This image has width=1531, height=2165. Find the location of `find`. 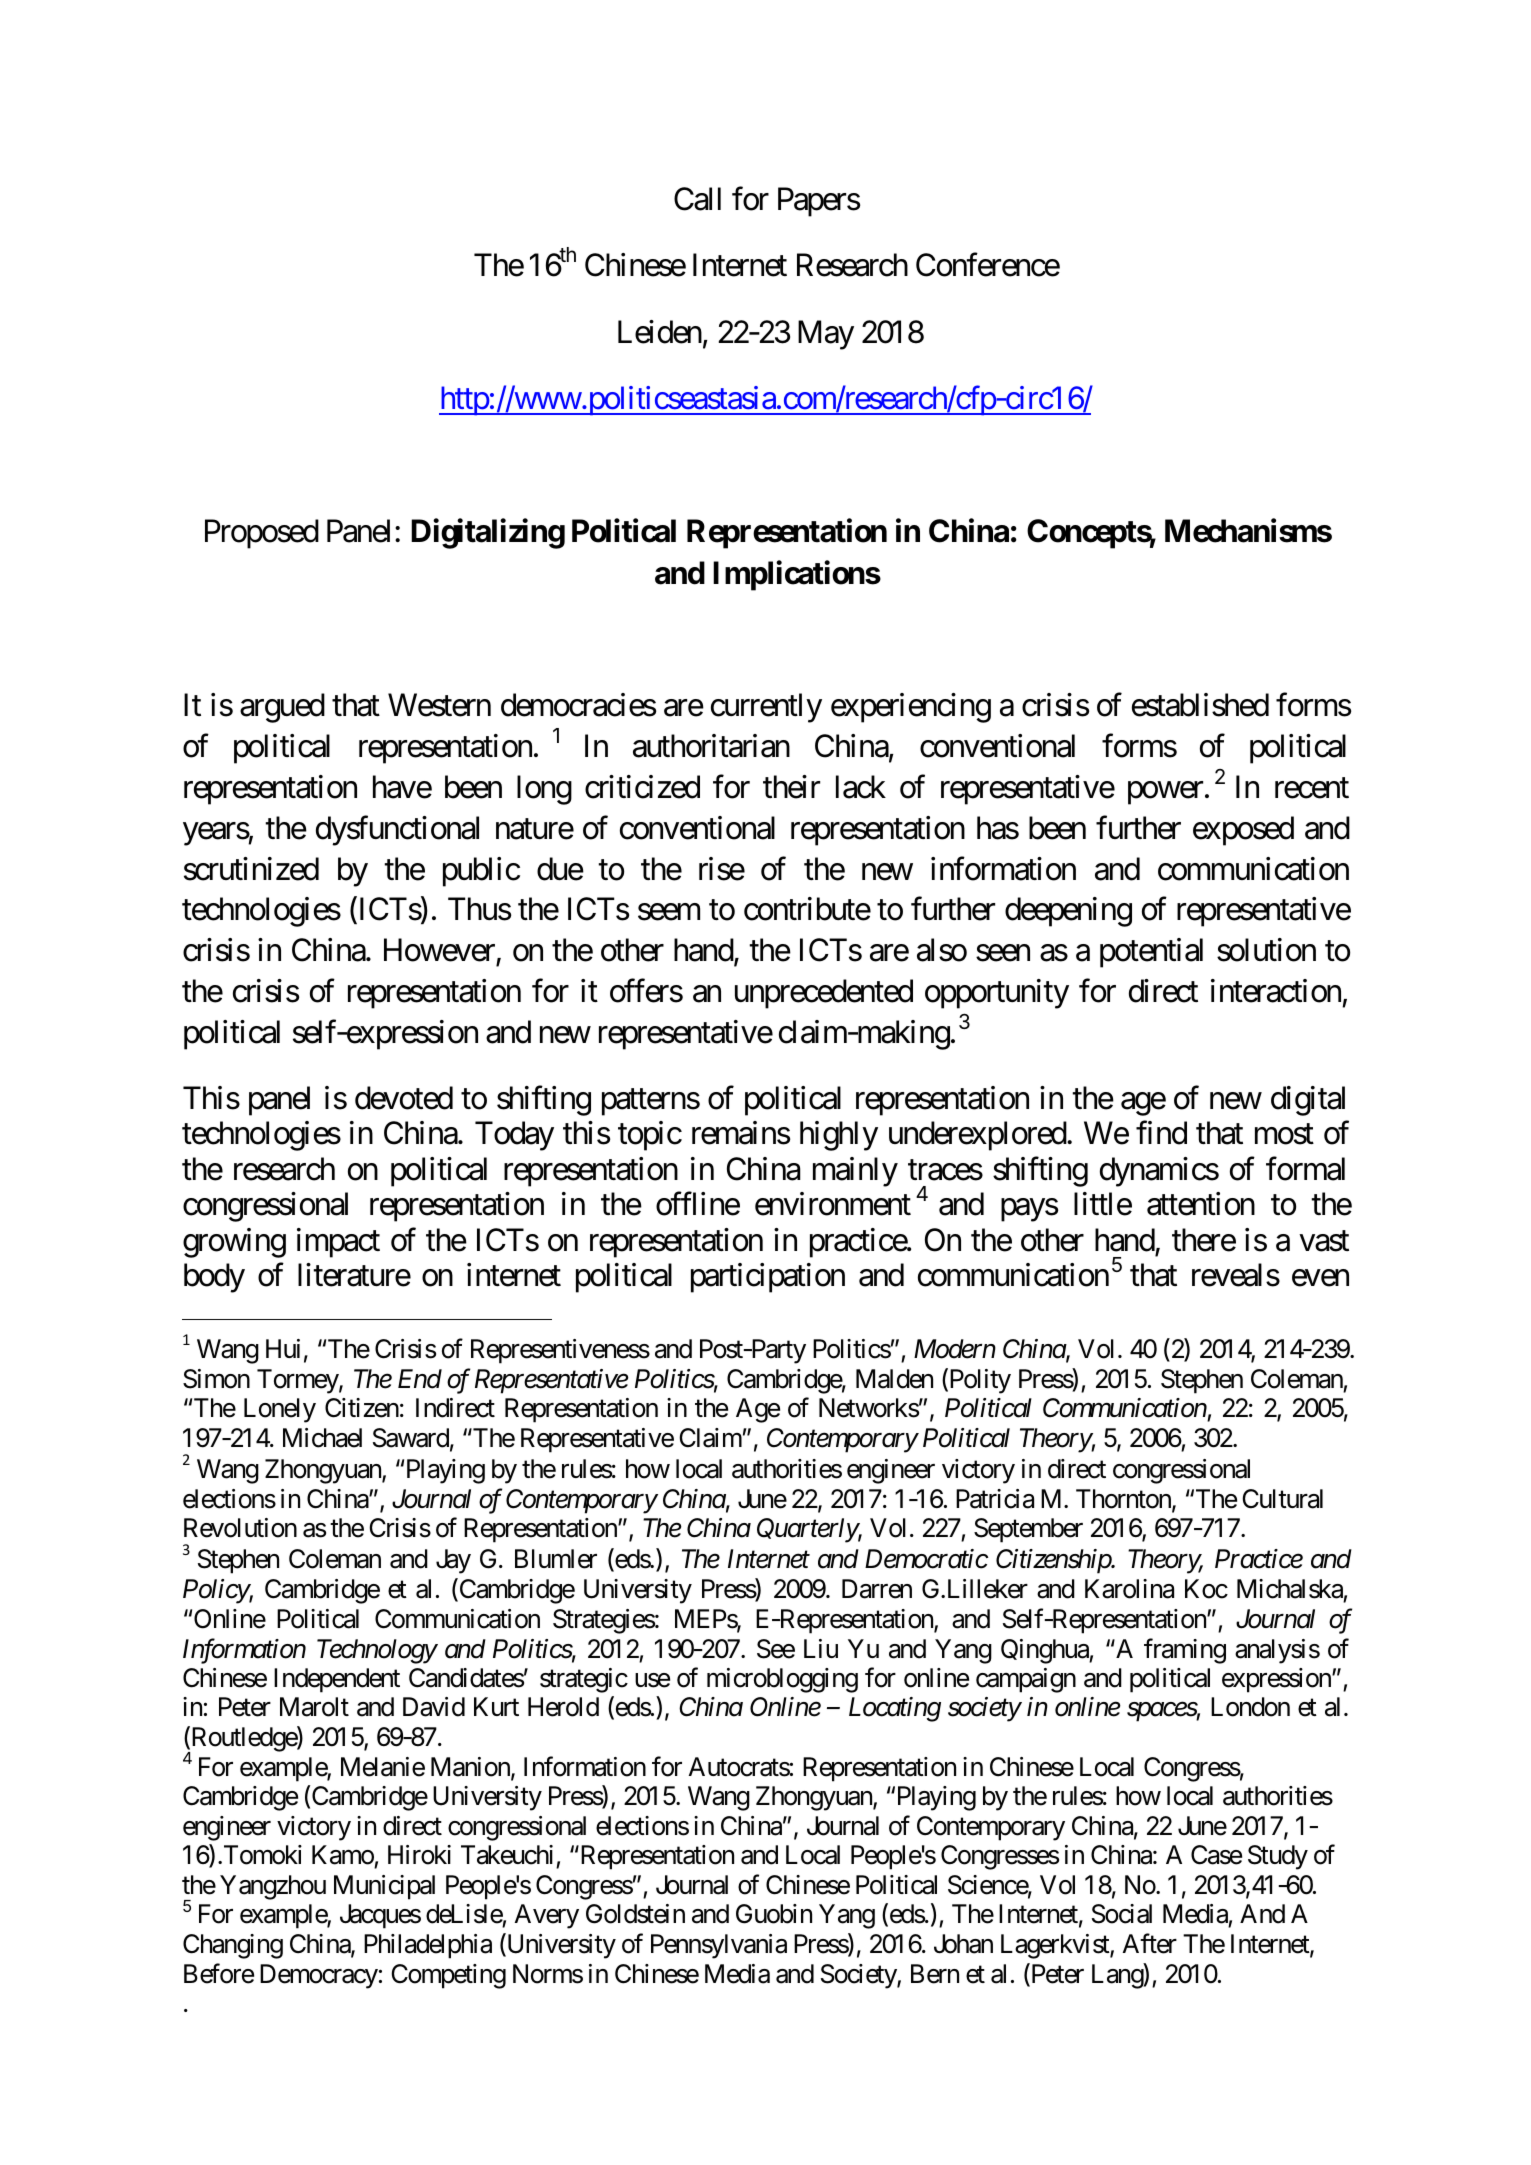

find is located at coordinates (1161, 1133).
